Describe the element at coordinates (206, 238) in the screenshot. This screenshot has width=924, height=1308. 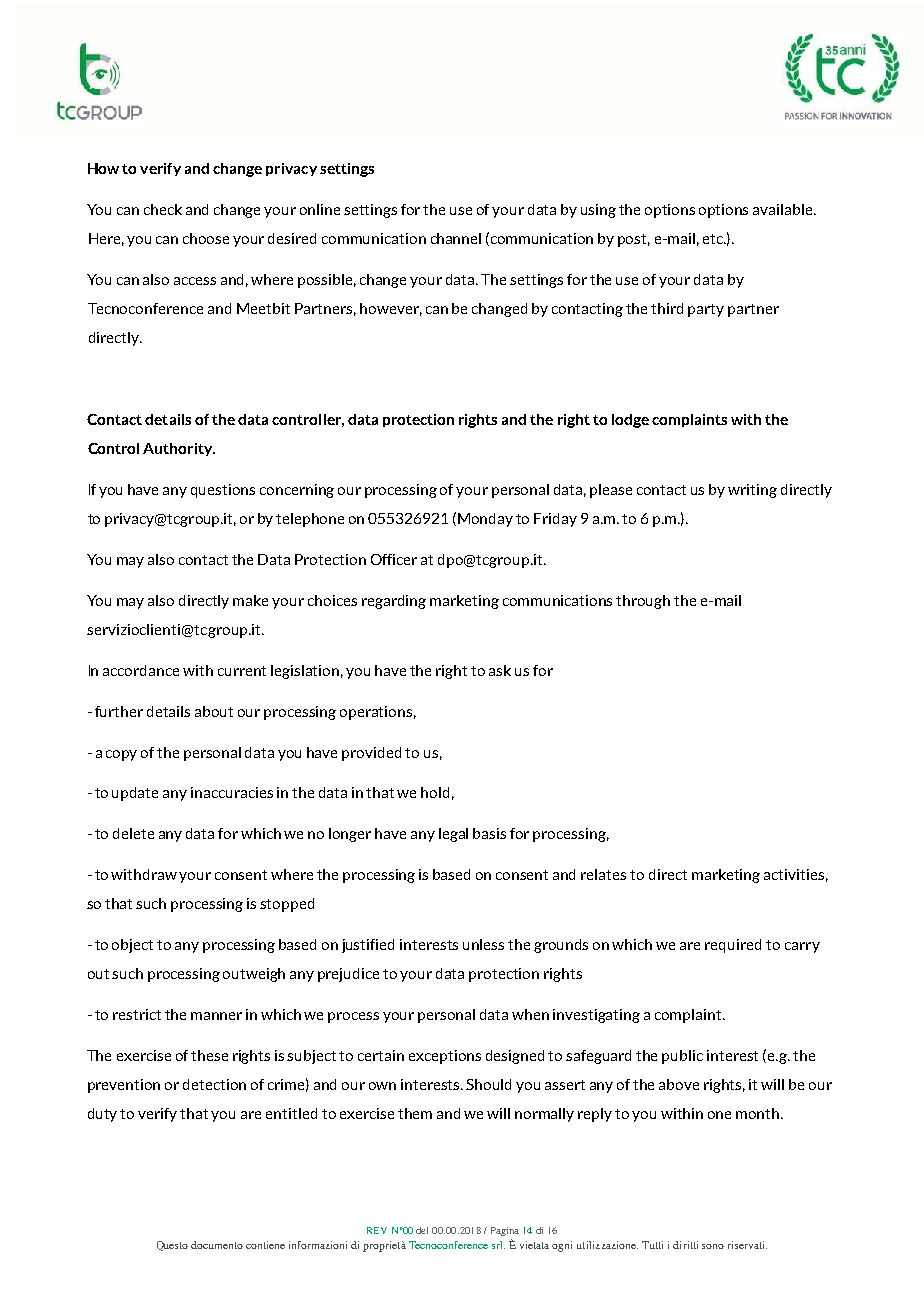
I see `choose` at that location.
